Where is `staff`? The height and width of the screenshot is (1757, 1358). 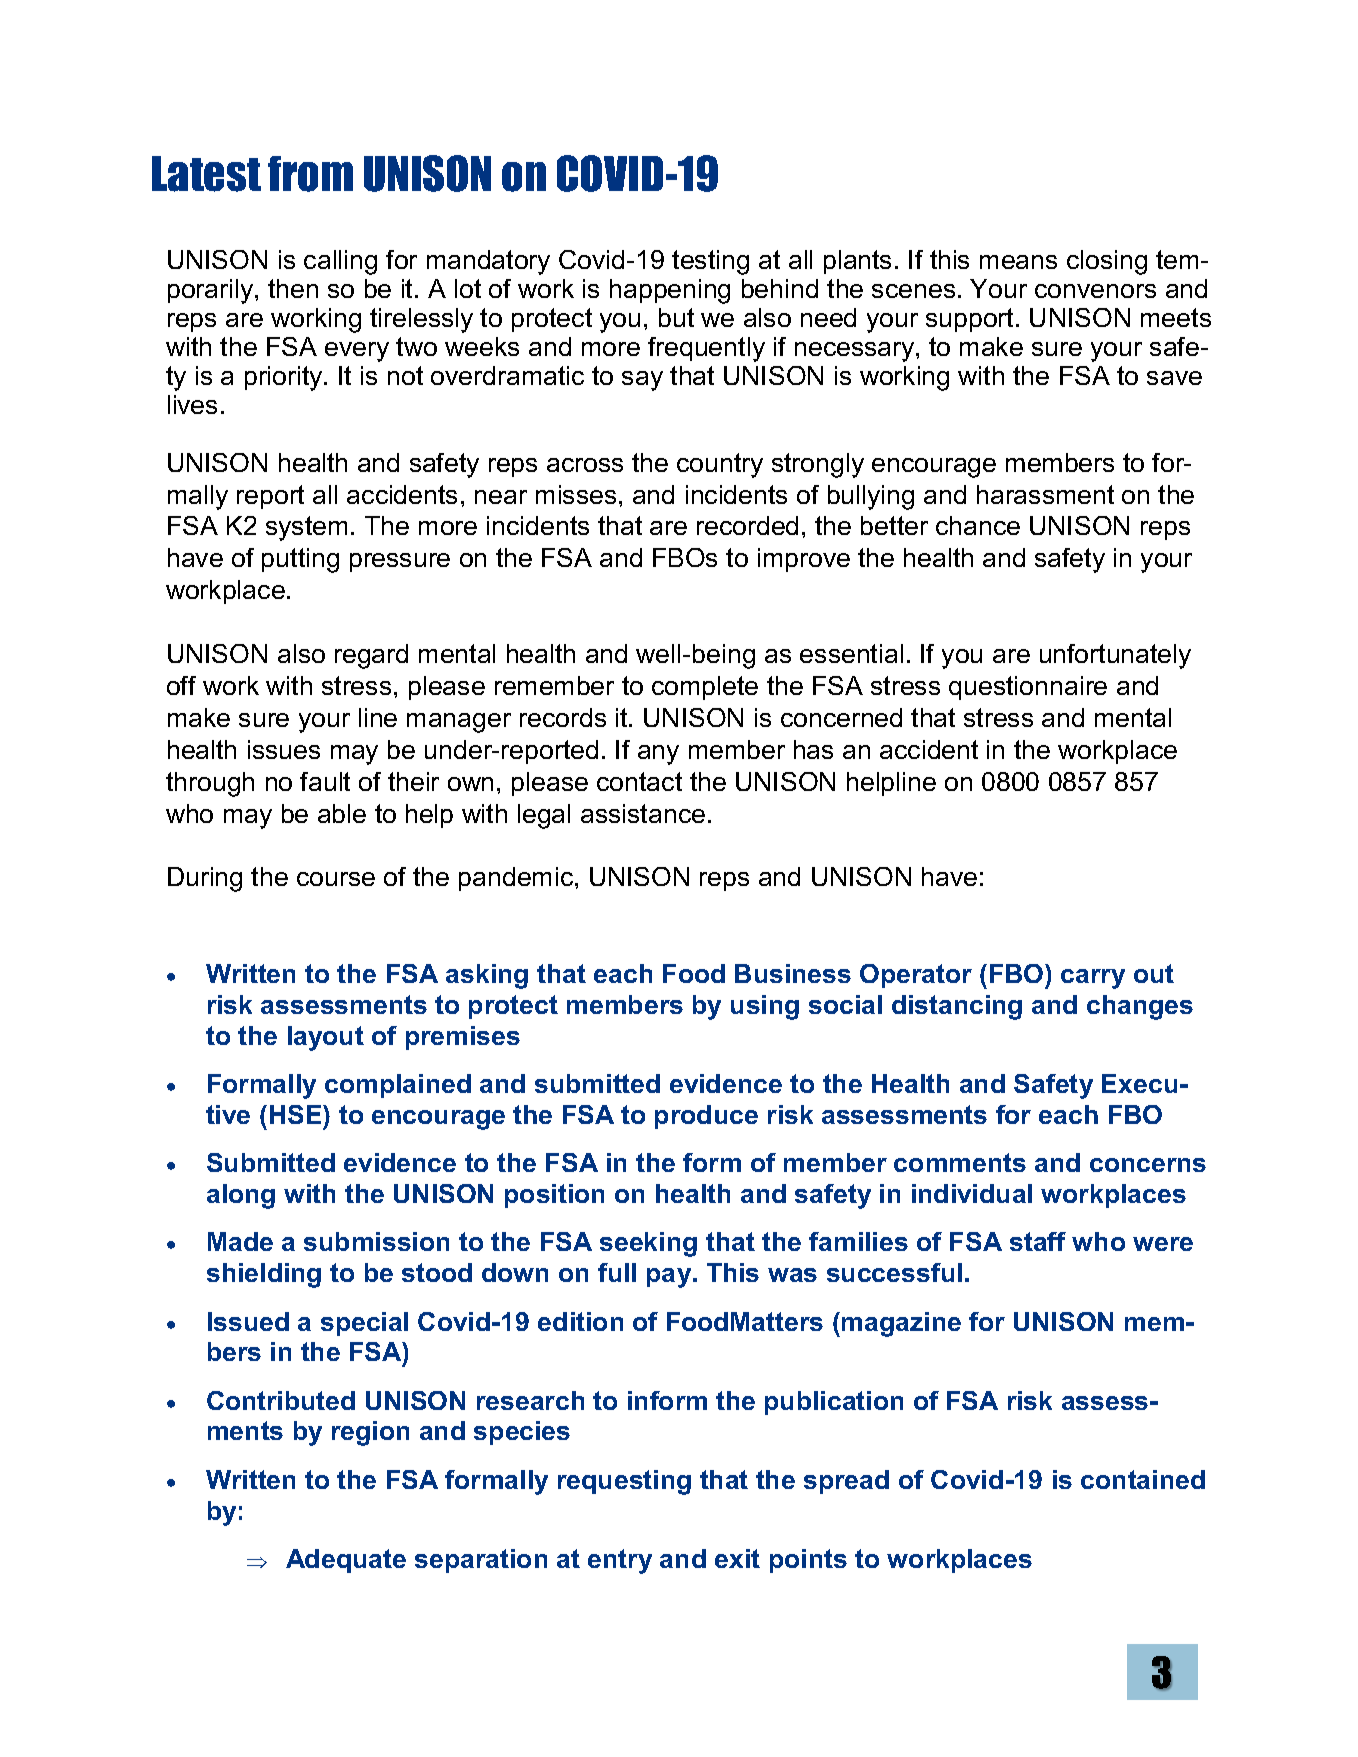 staff is located at coordinates (1038, 1241).
